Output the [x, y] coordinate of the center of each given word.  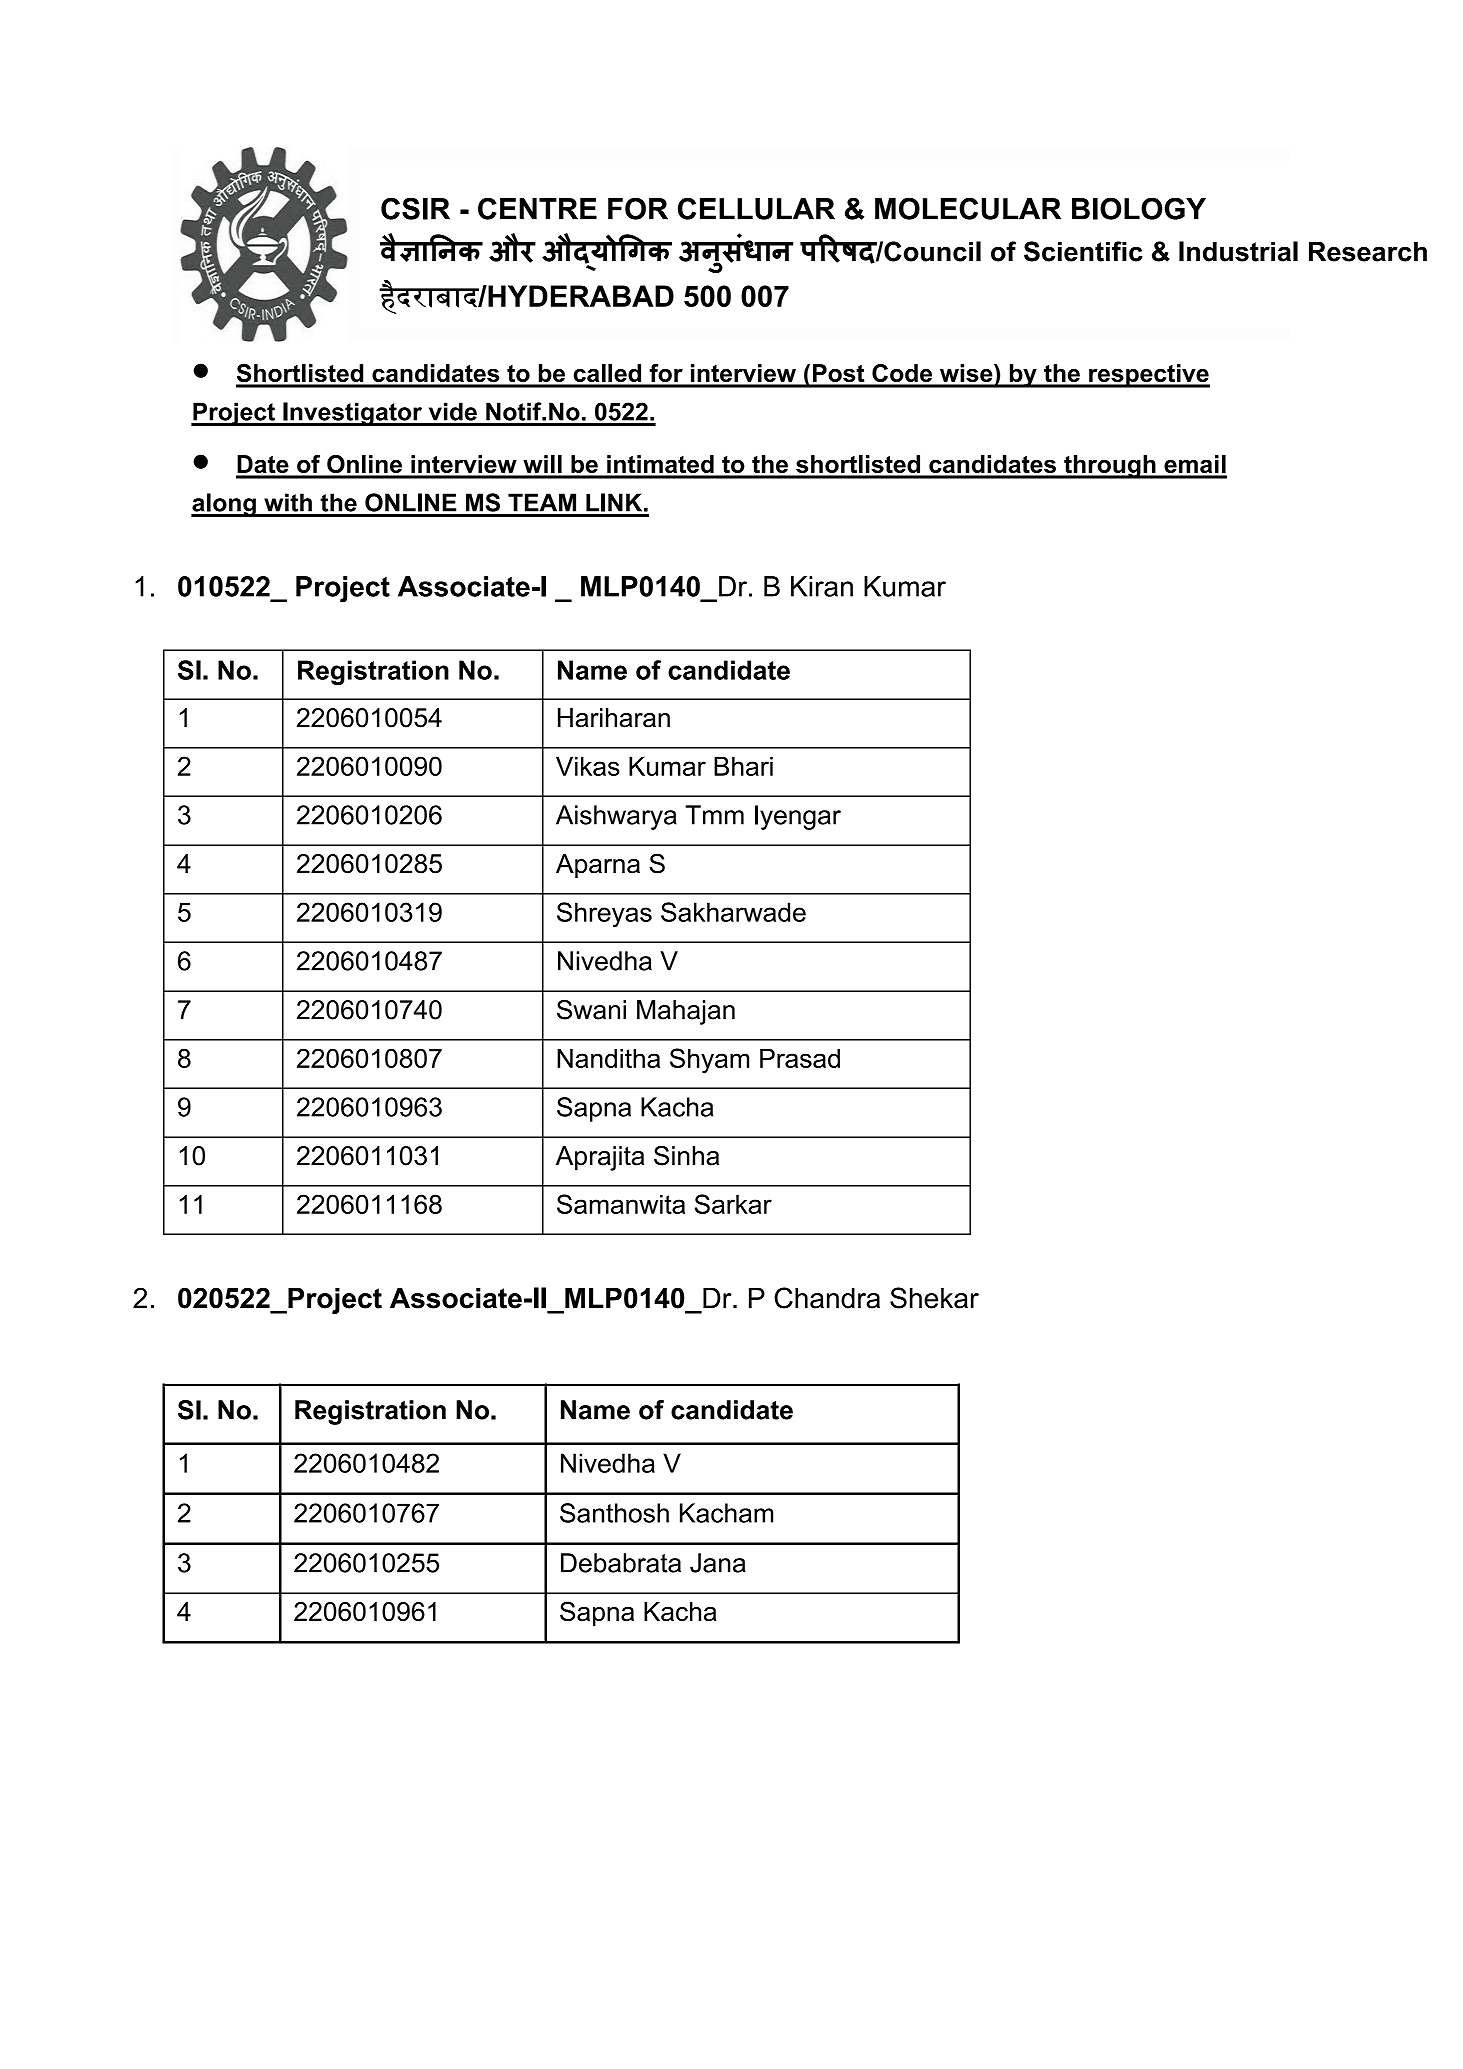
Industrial [1238, 251]
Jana [718, 1563]
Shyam [709, 1061]
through [1110, 467]
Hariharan [614, 718]
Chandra [827, 1298]
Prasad [800, 1058]
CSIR [415, 208]
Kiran [822, 586]
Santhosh [614, 1513]
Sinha [686, 1156]
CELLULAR [756, 208]
